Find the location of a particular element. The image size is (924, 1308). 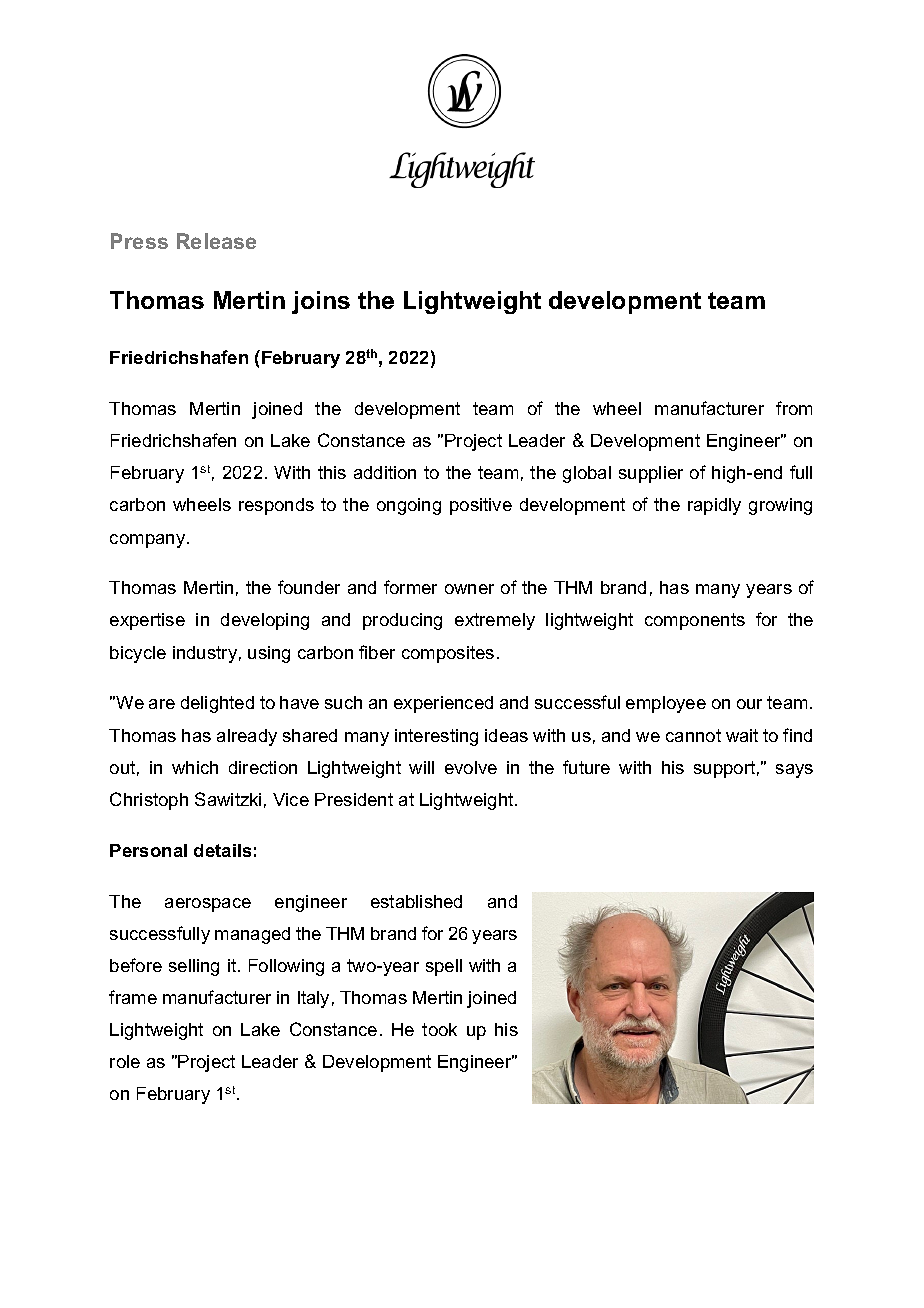

took is located at coordinates (439, 1029).
